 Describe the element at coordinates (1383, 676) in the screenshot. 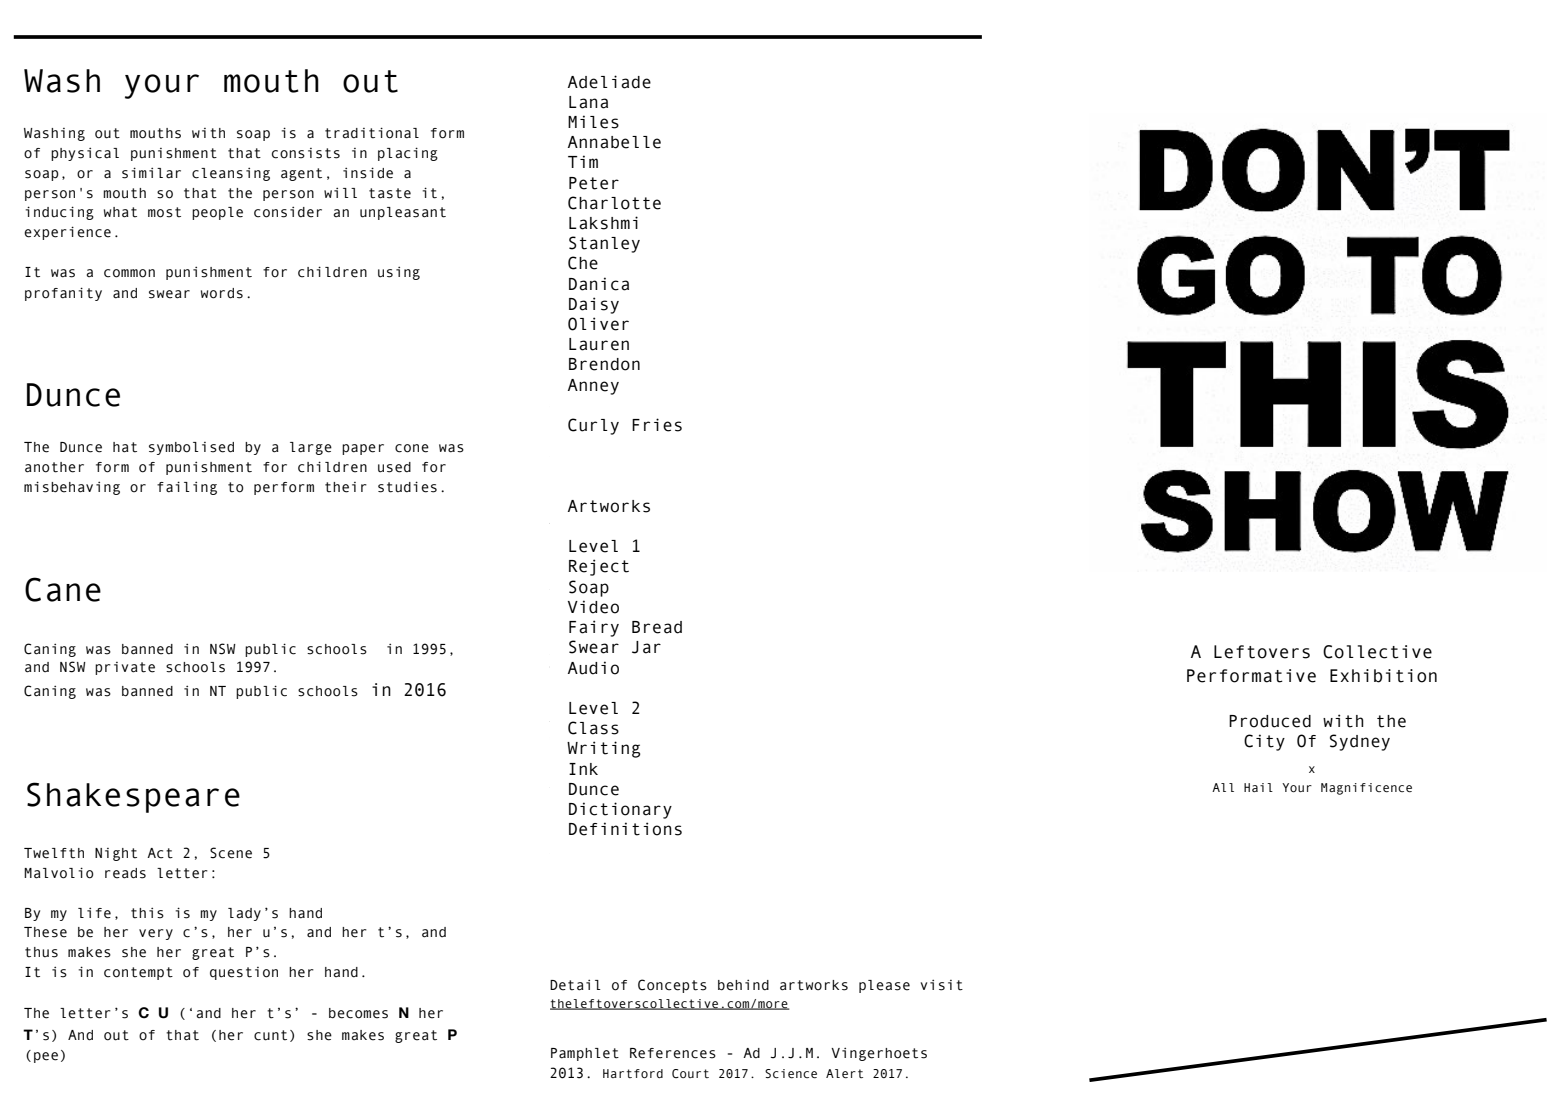

I see `Exhibition` at that location.
